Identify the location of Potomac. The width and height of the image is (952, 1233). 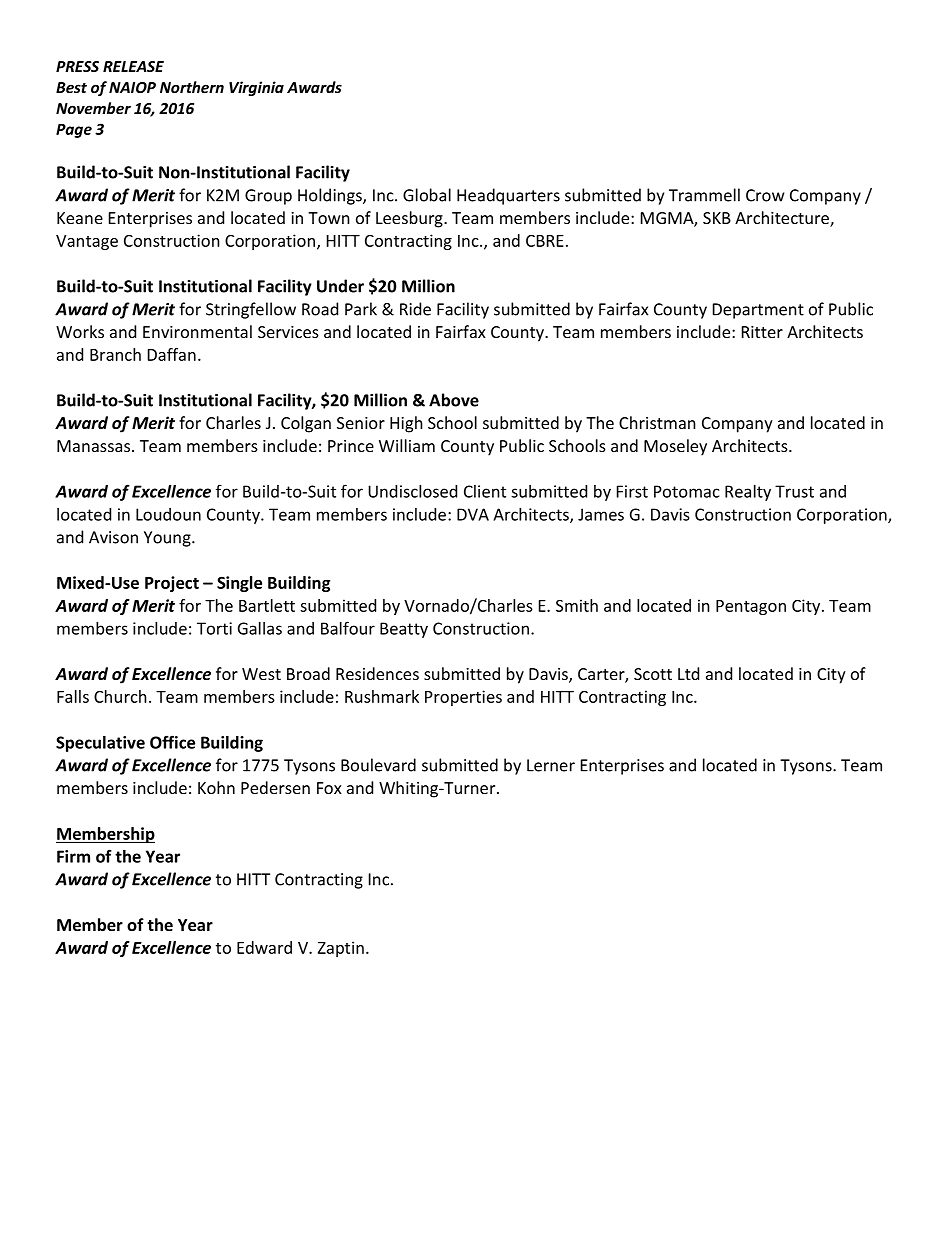
(686, 491).
